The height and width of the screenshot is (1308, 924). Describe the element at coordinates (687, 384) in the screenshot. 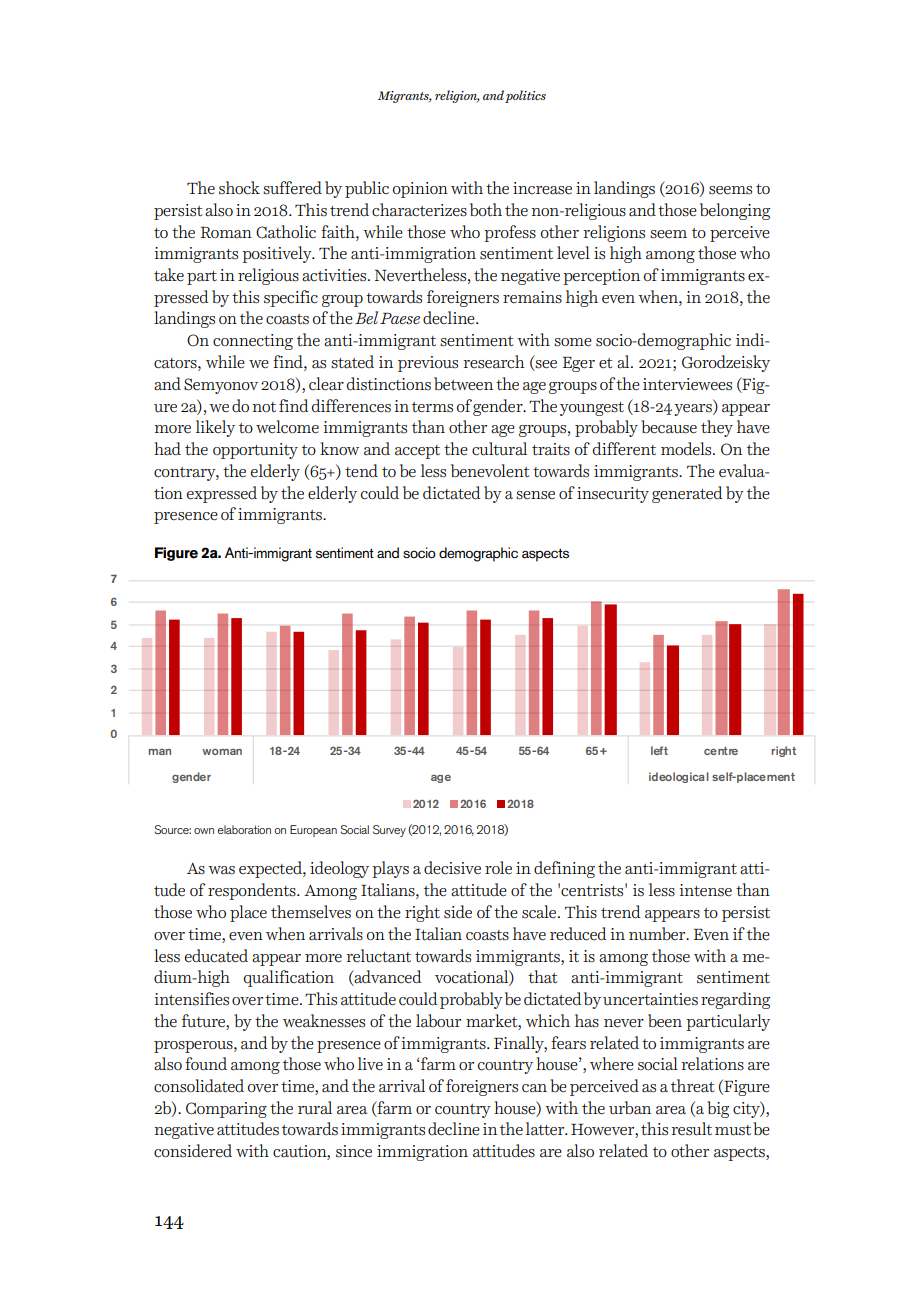

I see `interviewees` at that location.
